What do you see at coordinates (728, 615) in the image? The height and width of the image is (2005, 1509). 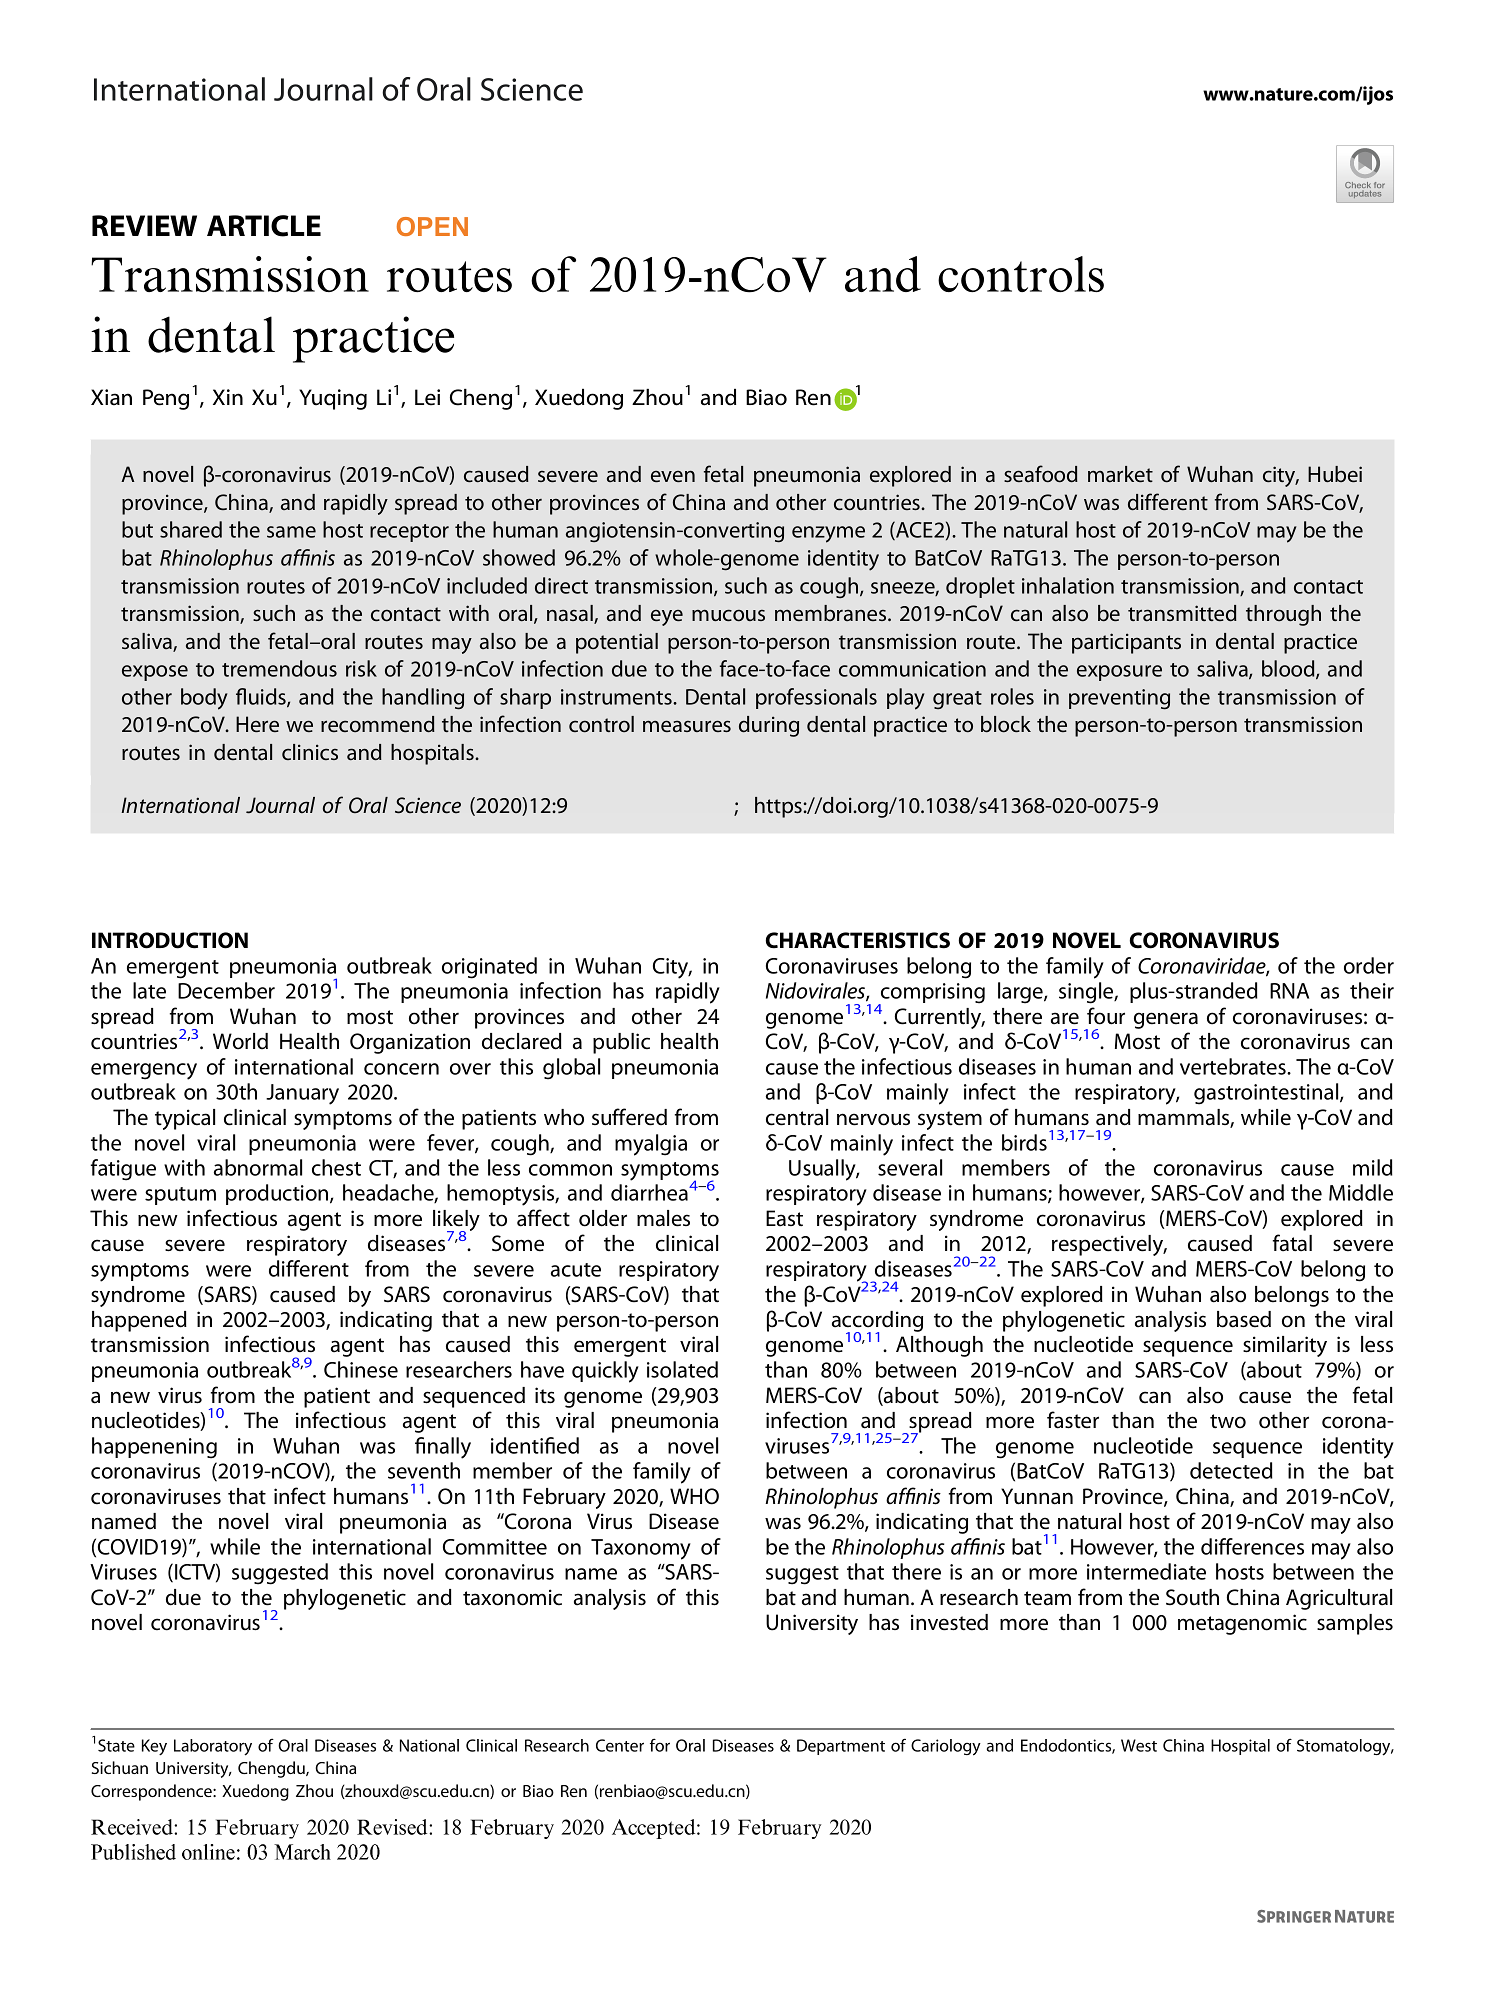 I see `mucous` at bounding box center [728, 615].
